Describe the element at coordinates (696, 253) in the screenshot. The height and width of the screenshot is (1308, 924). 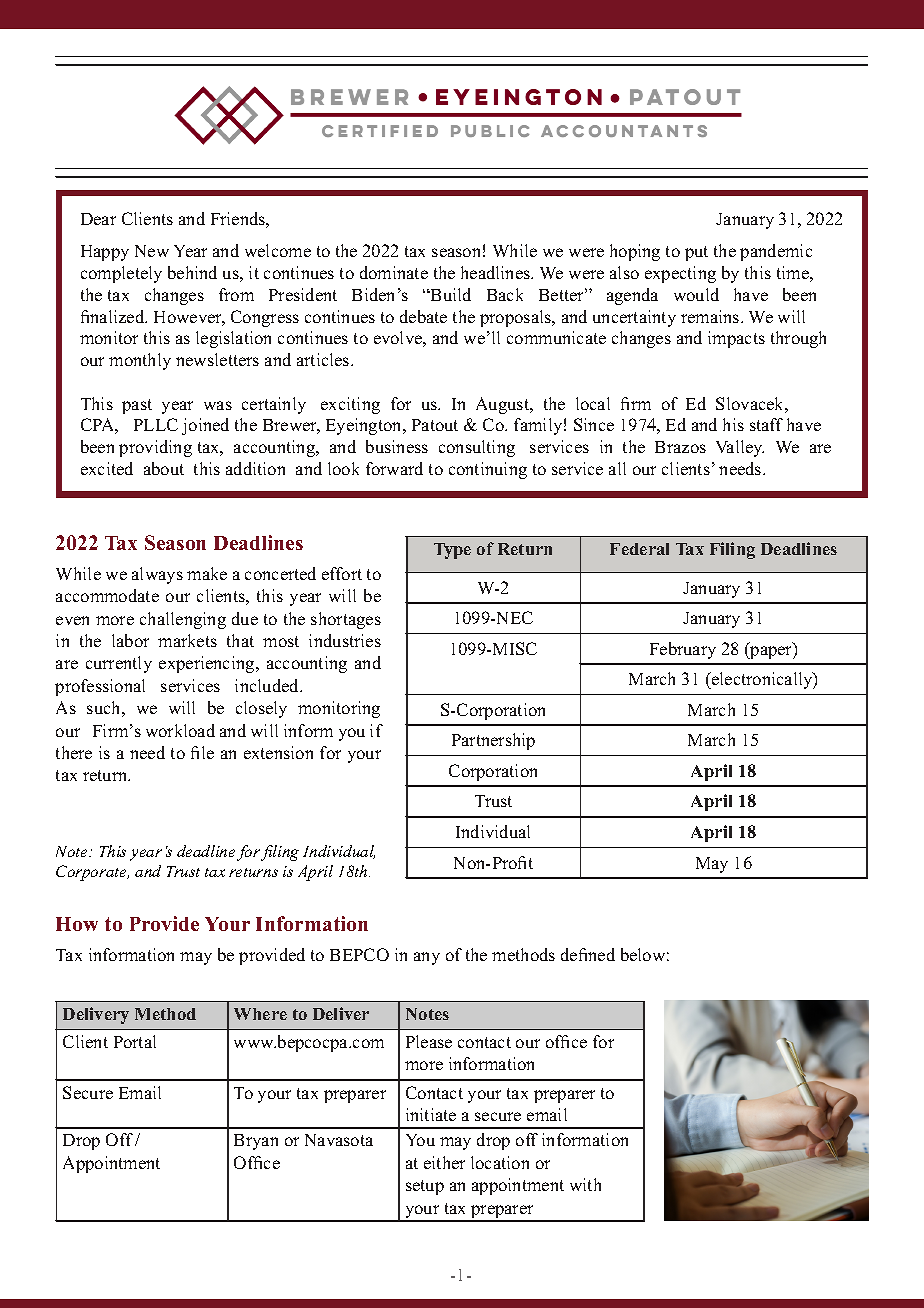
I see `put` at that location.
